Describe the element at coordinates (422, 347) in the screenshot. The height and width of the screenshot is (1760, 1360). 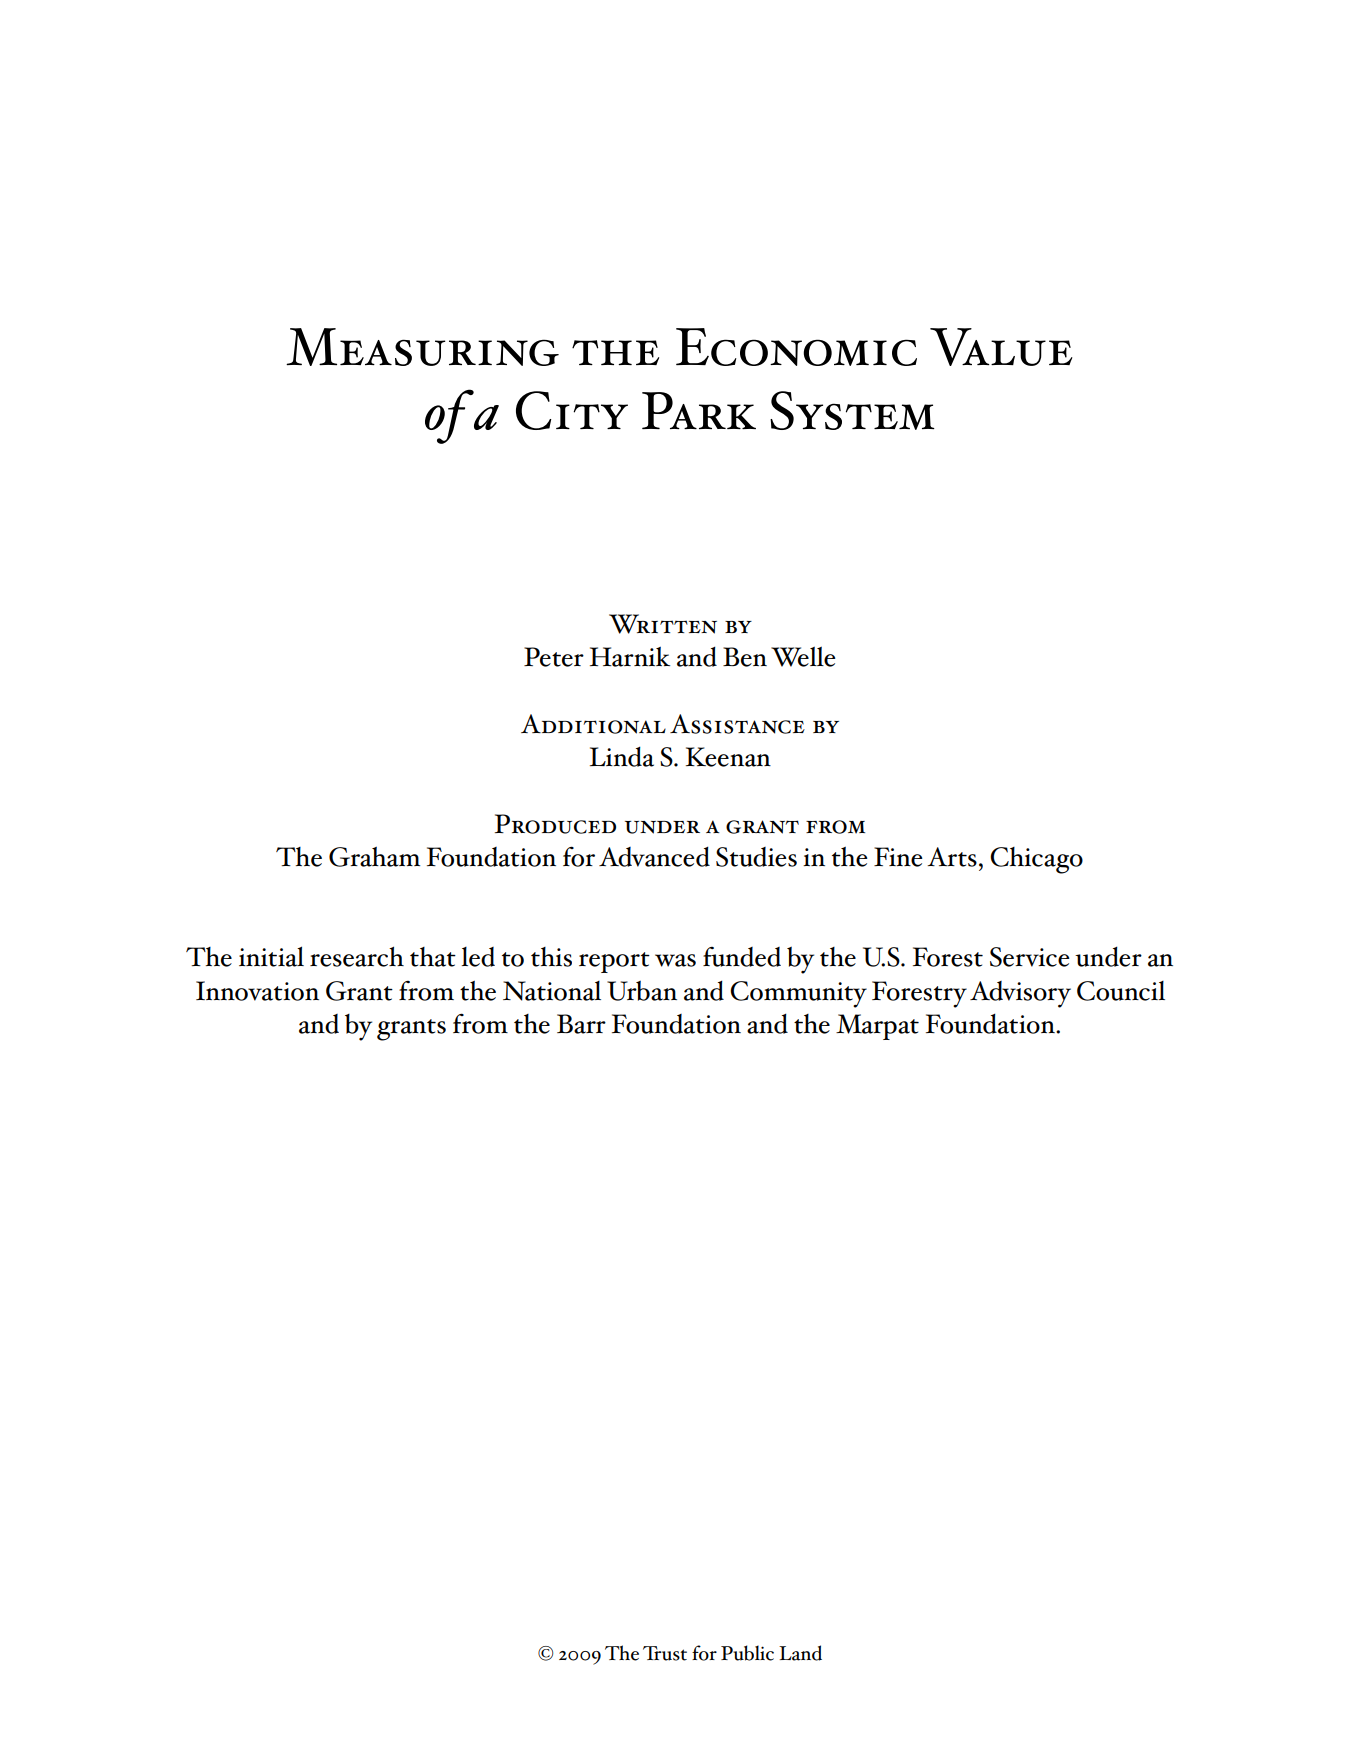
I see `Measuring` at that location.
